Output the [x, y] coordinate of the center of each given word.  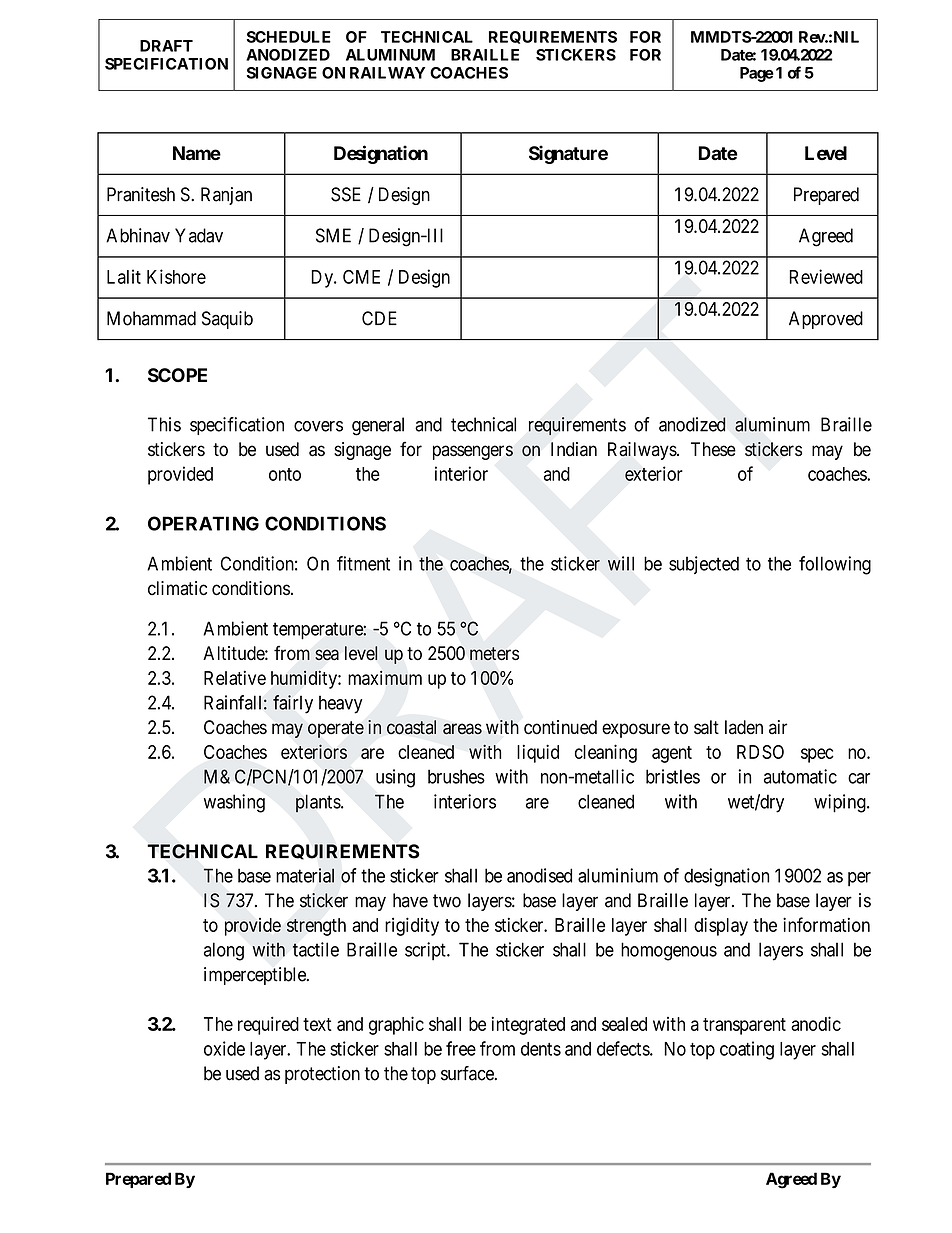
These [713, 449]
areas [462, 729]
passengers [473, 452]
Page [757, 74]
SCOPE [177, 375]
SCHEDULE [289, 37]
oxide [224, 1048]
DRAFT [166, 46]
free [461, 1048]
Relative [235, 677]
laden [744, 727]
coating [747, 1050]
